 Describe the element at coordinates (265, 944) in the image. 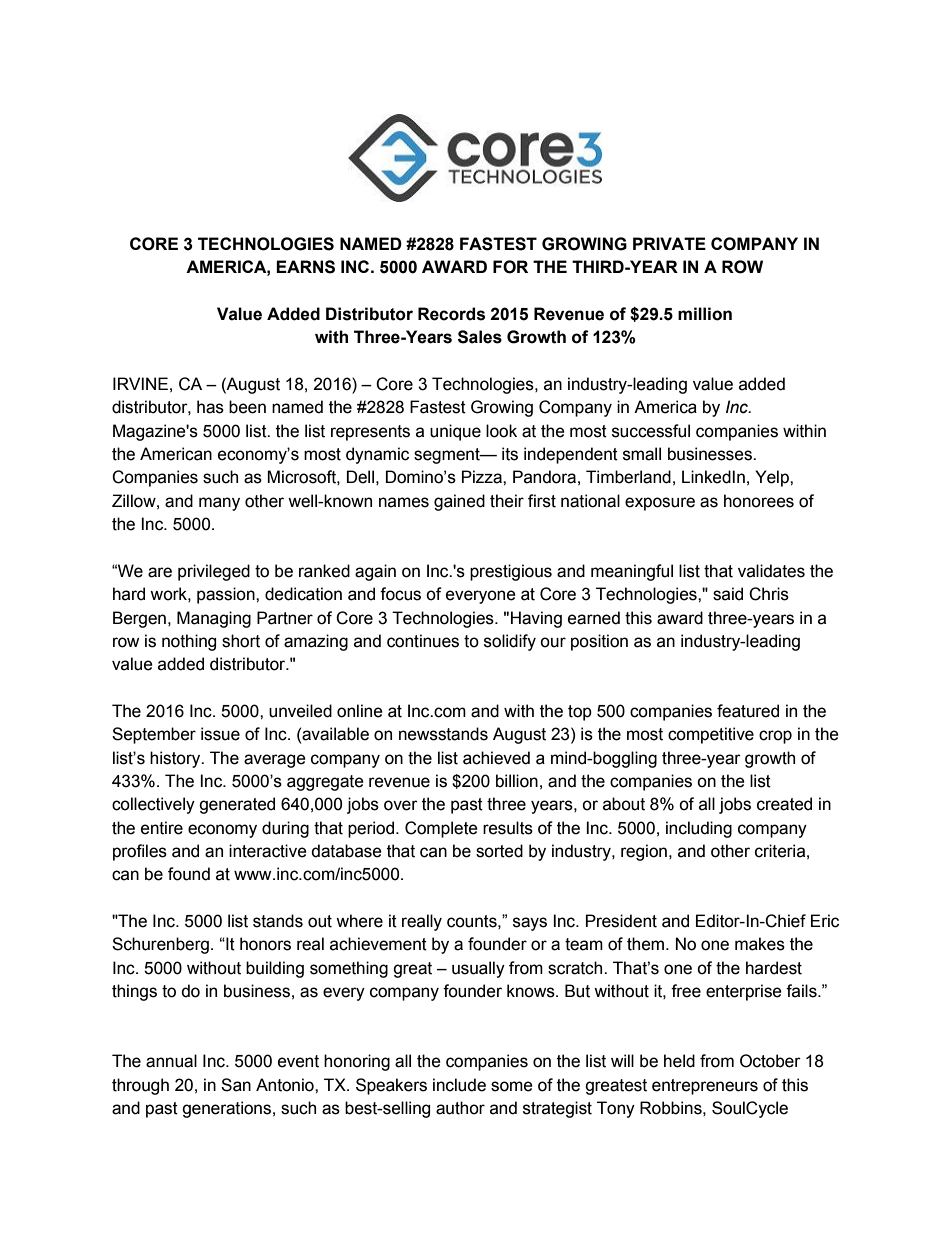

I see `honors` at that location.
